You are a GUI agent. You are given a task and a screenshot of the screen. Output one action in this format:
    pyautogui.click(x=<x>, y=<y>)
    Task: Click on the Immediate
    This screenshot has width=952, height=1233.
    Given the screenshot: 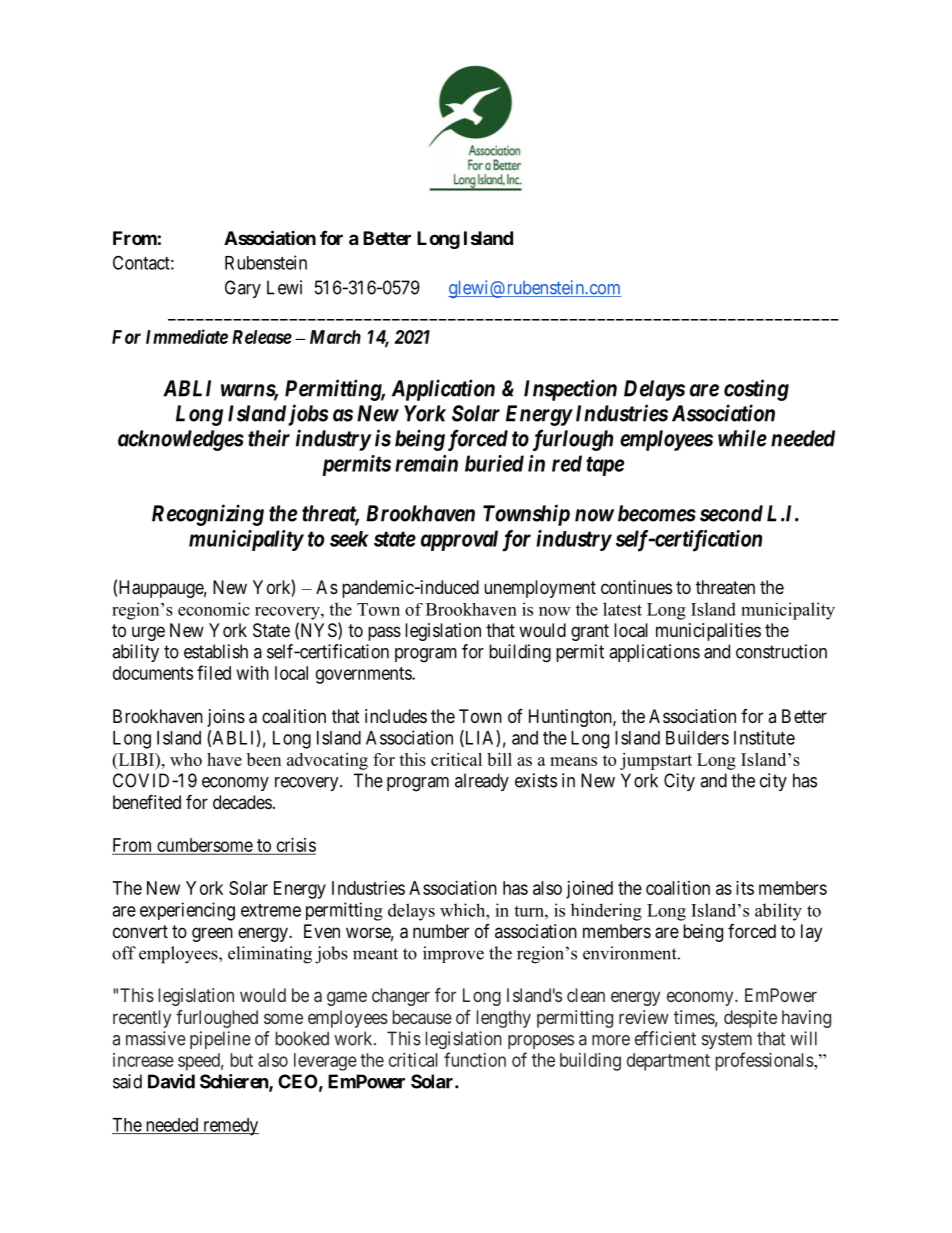 What is the action you would take?
    pyautogui.click(x=187, y=336)
